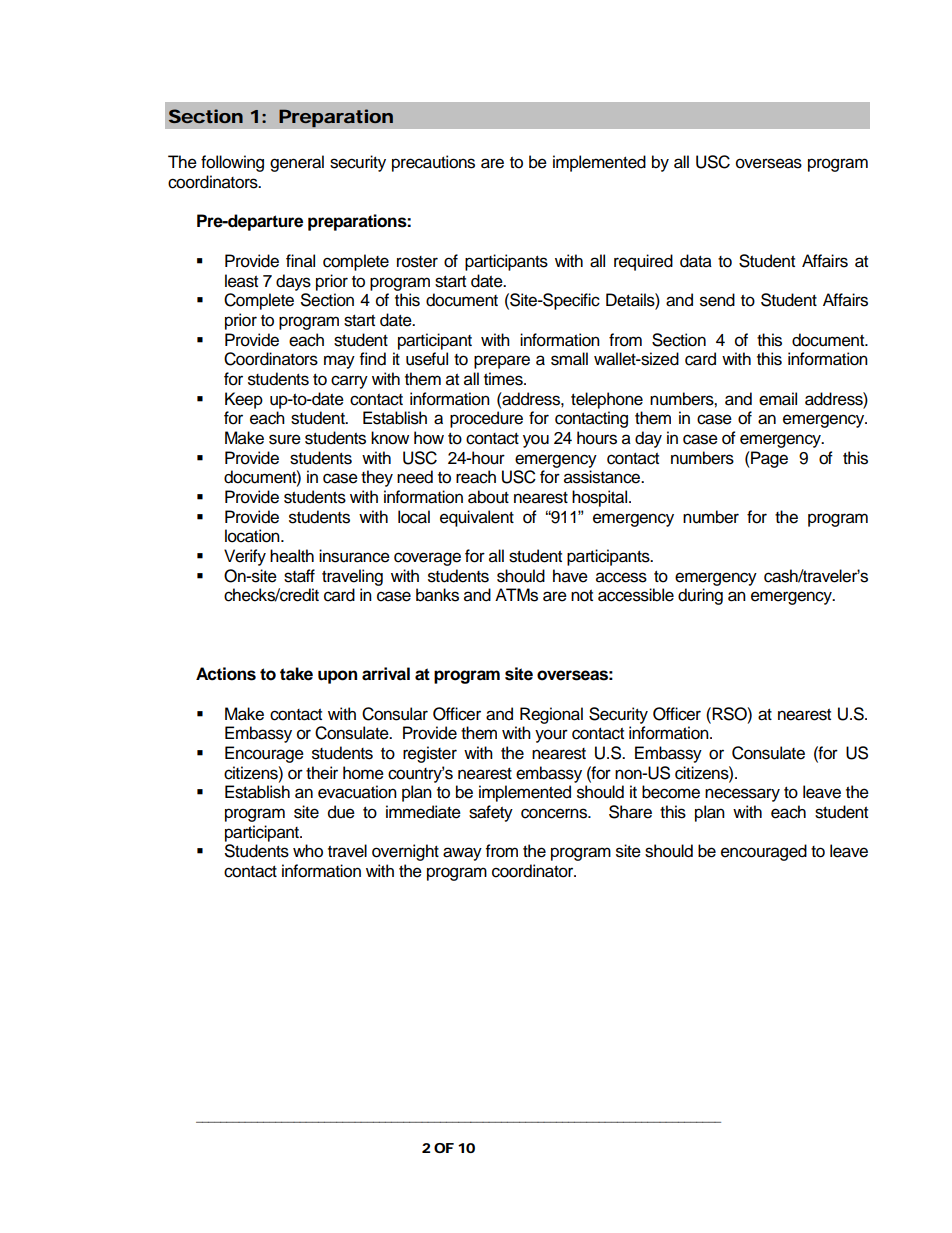 This image has width=952, height=1233. Describe the element at coordinates (696, 261) in the image. I see `data` at that location.
